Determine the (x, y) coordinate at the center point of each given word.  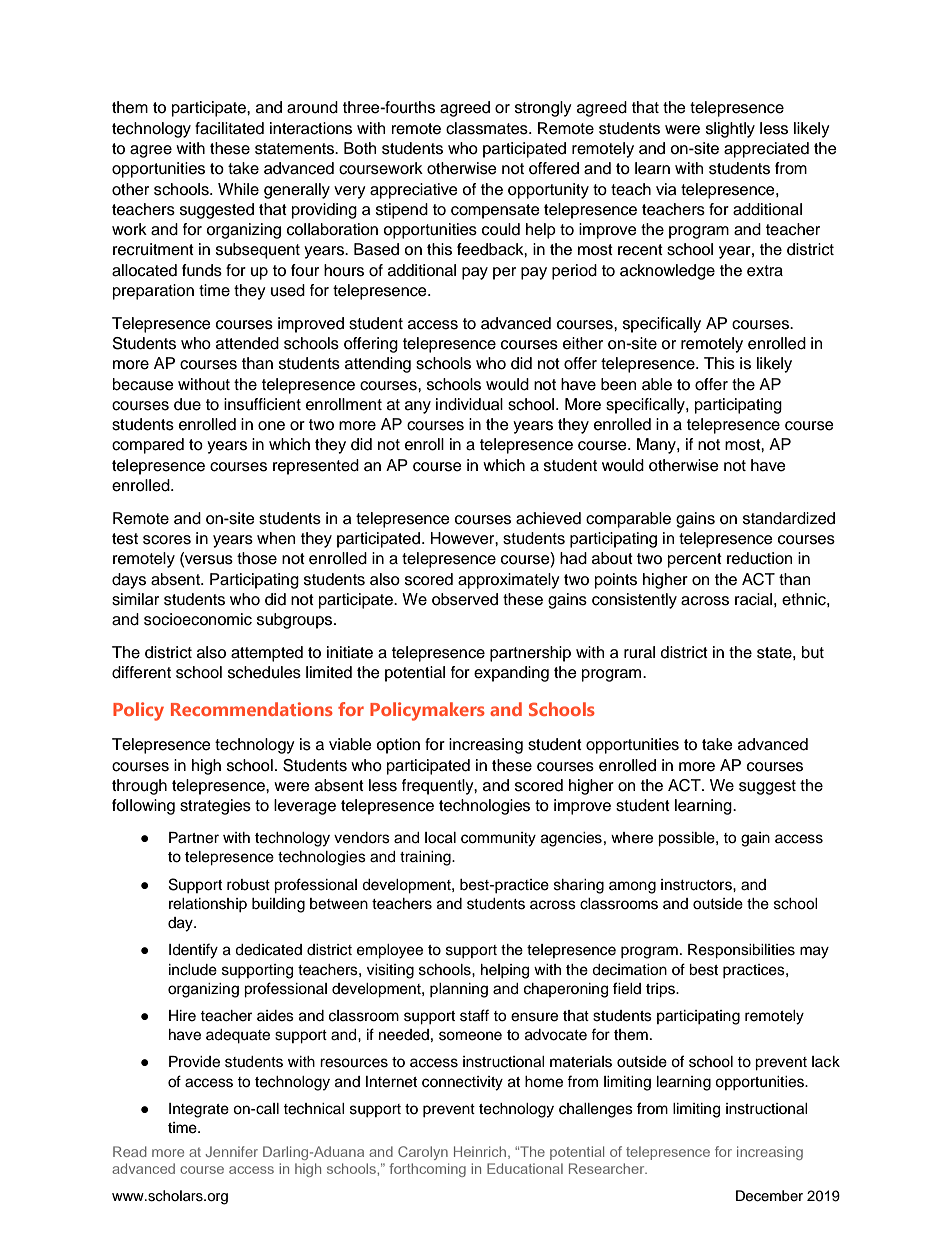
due (187, 404)
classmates (488, 128)
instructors (697, 885)
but (813, 652)
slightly (730, 130)
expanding (511, 674)
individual (469, 404)
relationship (208, 905)
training (426, 858)
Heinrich (481, 1152)
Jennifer (231, 1151)
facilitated (229, 128)
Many (657, 446)
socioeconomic (198, 619)
